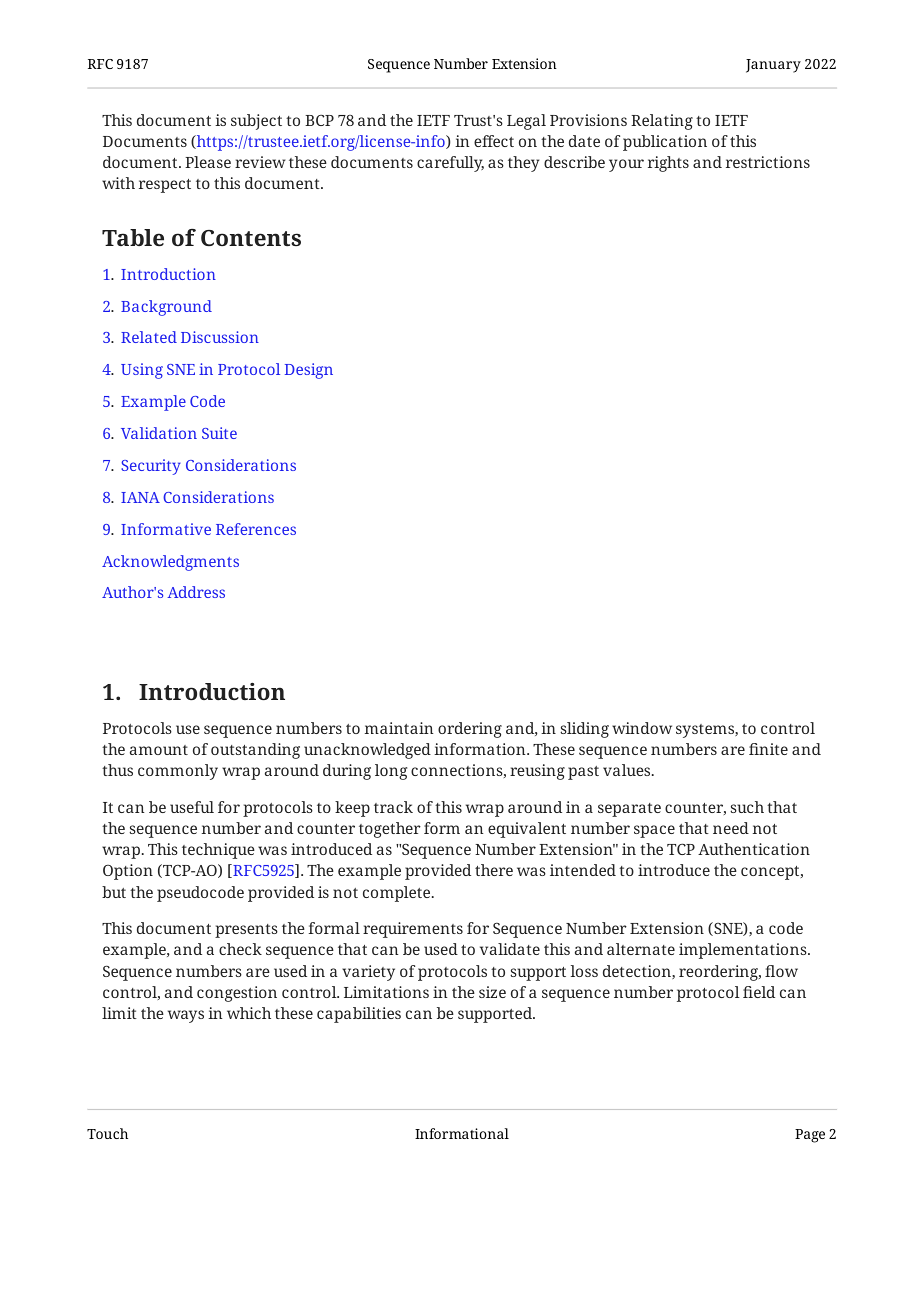  What do you see at coordinates (773, 66) in the document?
I see `January` at bounding box center [773, 66].
